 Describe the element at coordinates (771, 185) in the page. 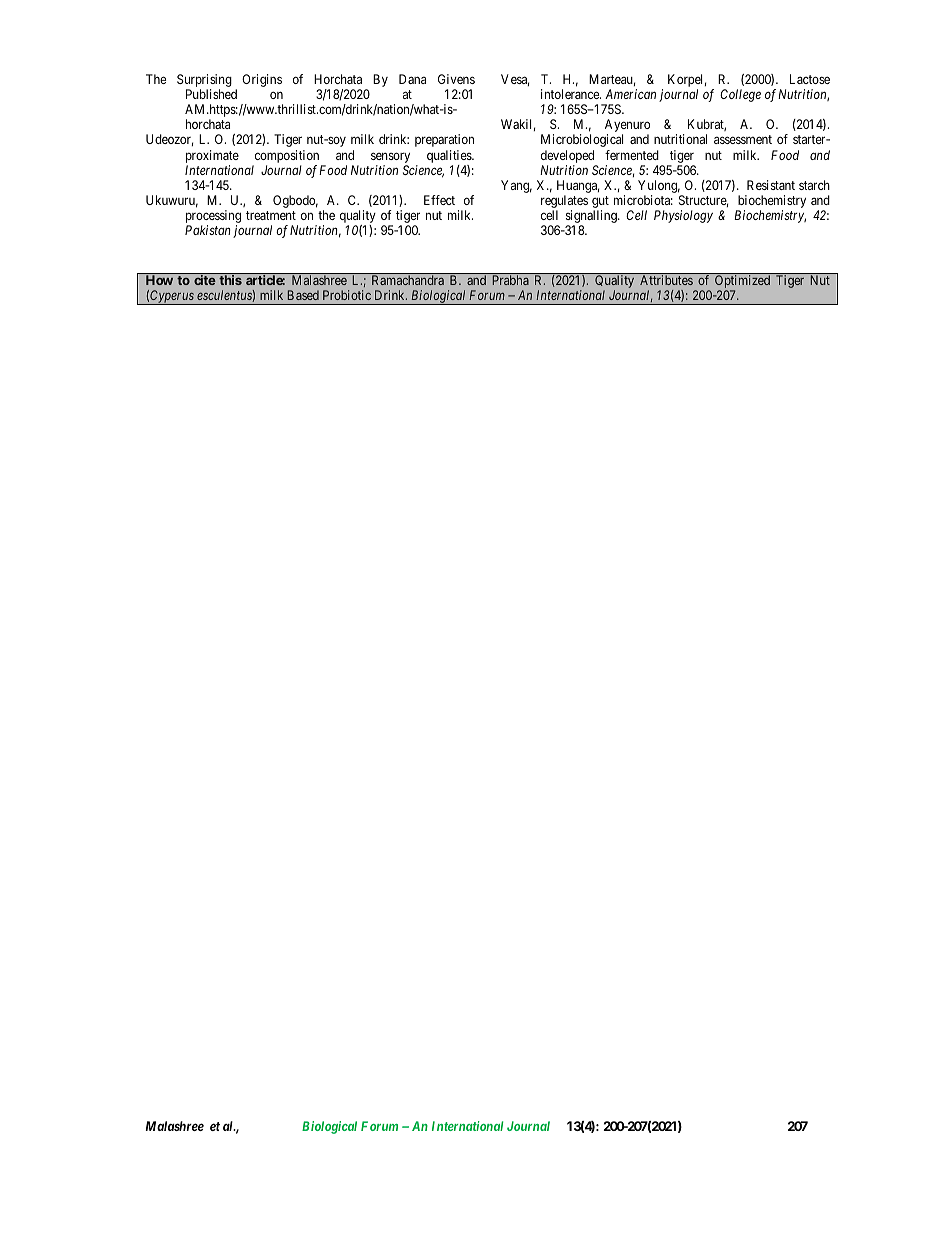

I see `Resistant` at that location.
